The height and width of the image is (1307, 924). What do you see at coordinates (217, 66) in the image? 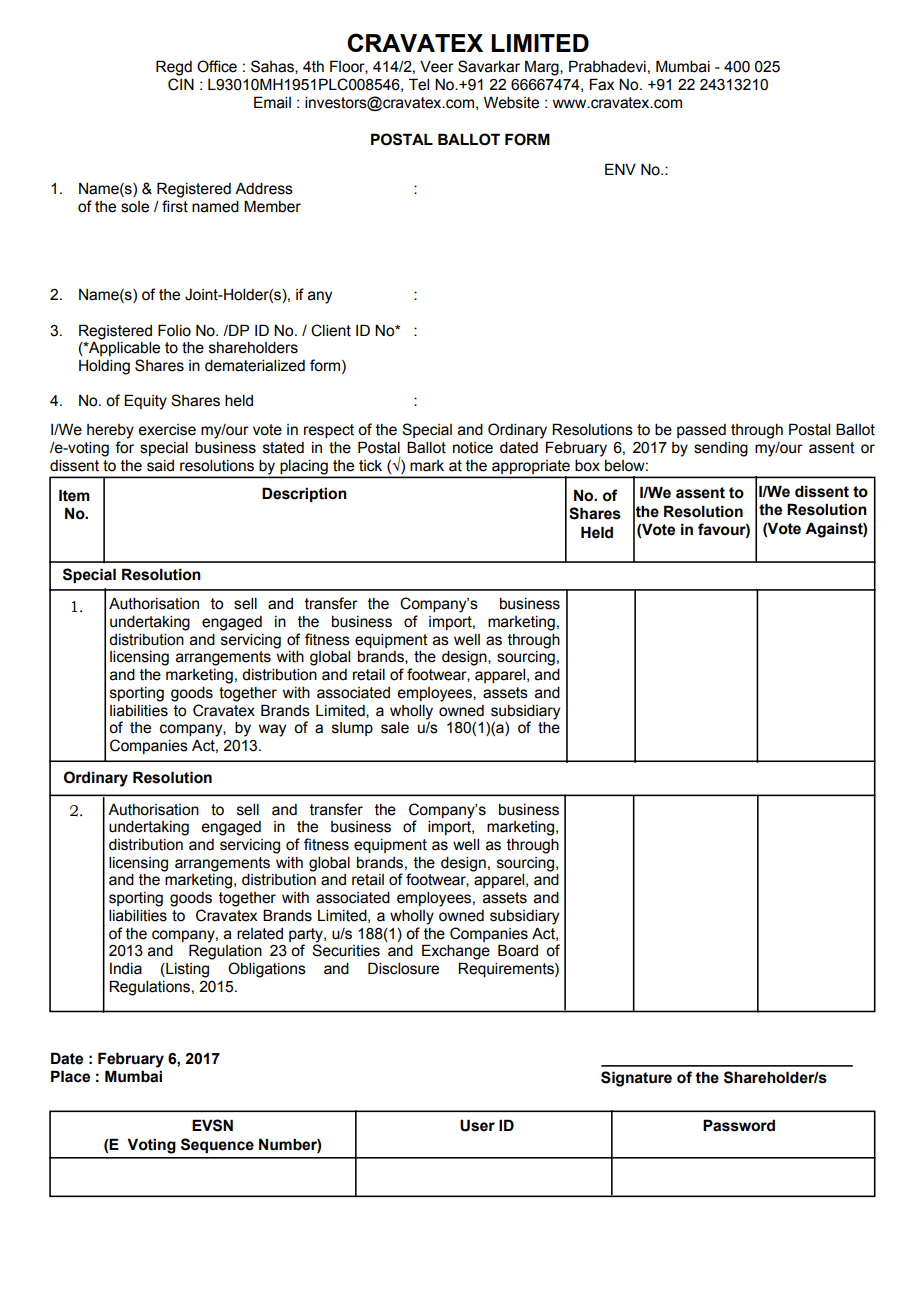
I see `Office` at bounding box center [217, 66].
